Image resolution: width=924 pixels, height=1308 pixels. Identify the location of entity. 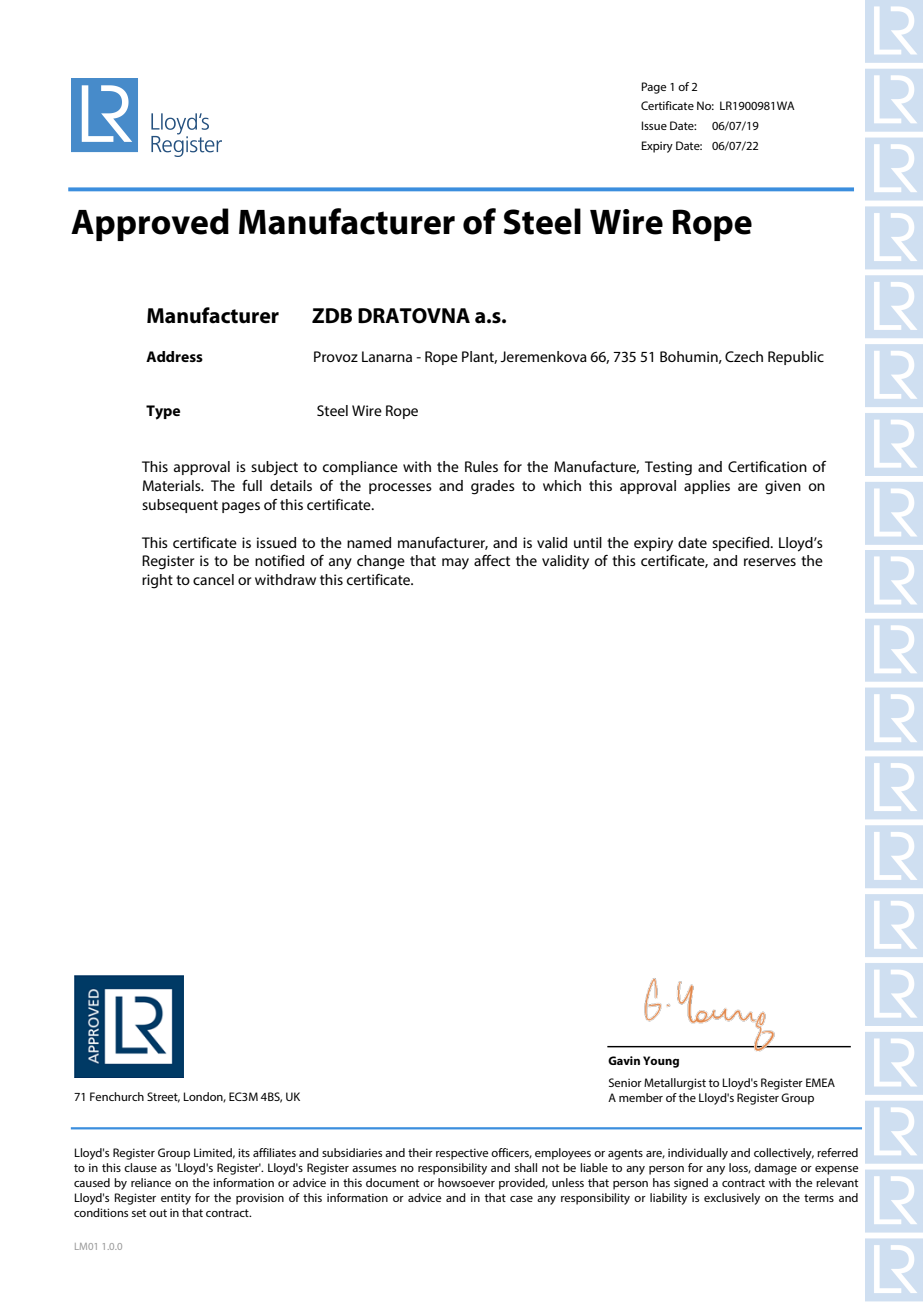
(176, 1199).
